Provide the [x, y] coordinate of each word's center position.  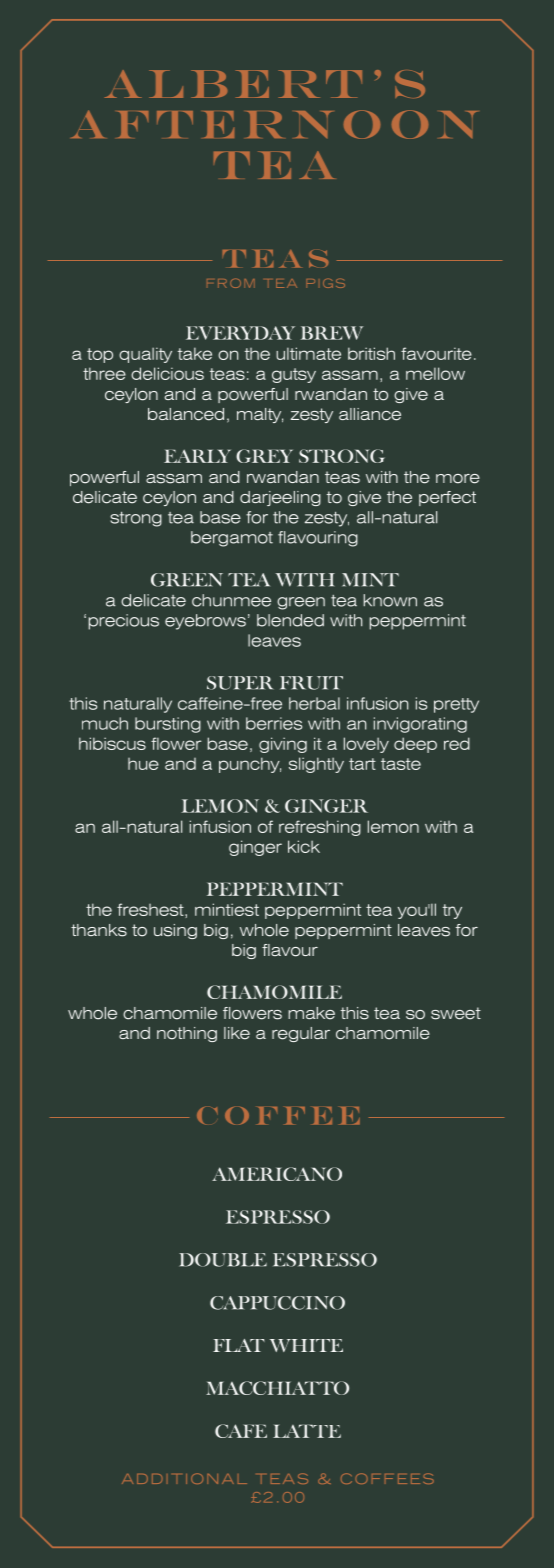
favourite [436, 353]
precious [124, 622]
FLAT [239, 1345]
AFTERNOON [274, 124]
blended [290, 620]
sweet [456, 1013]
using [175, 931]
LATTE [307, 1431]
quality [145, 355]
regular [301, 1034]
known [390, 600]
